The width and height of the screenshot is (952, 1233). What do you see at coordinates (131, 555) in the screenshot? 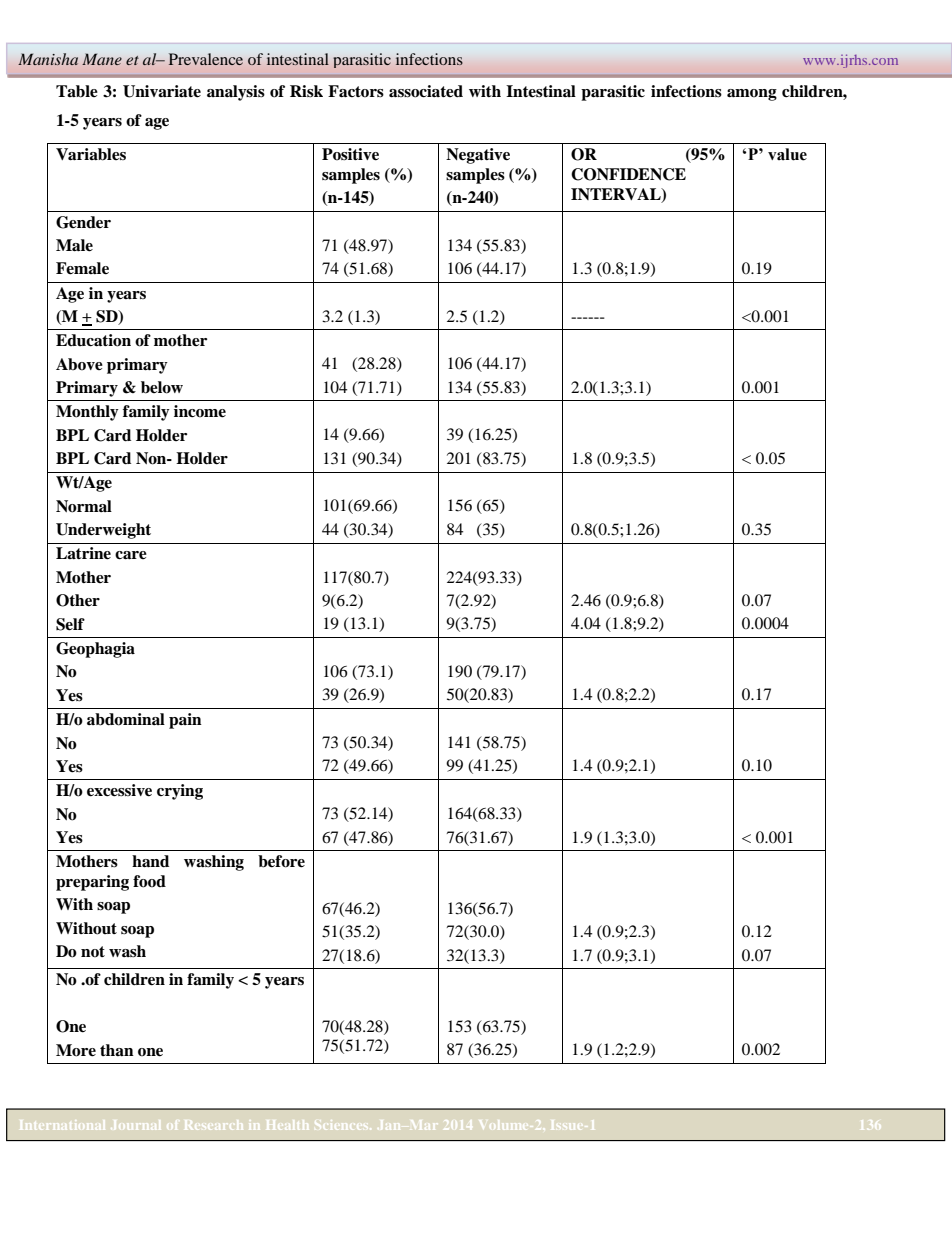
I see `care` at bounding box center [131, 555].
